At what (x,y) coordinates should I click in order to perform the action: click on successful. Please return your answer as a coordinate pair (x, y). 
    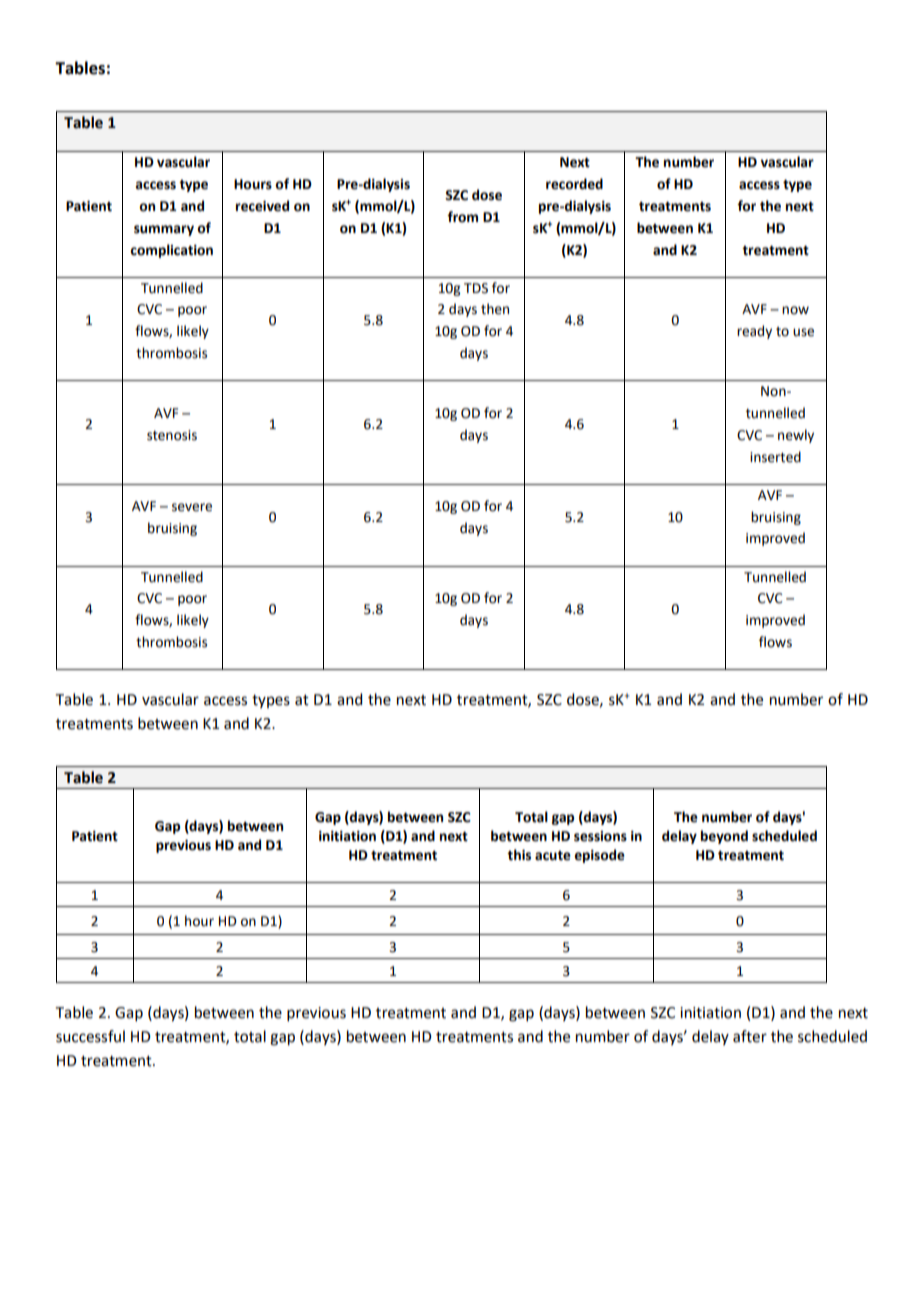
    Looking at the image, I should click on (90, 1036).
